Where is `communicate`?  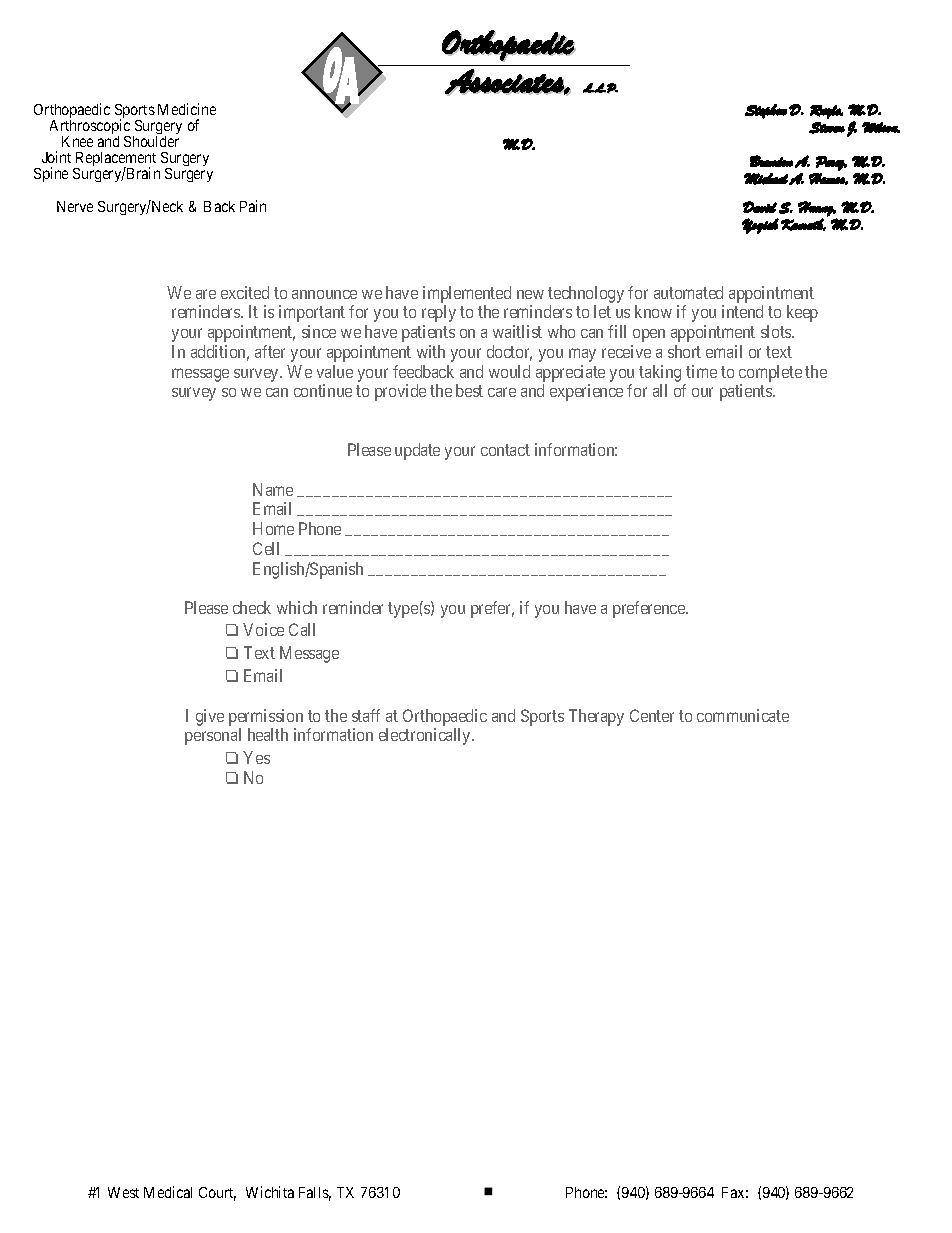
communicate is located at coordinates (743, 715).
